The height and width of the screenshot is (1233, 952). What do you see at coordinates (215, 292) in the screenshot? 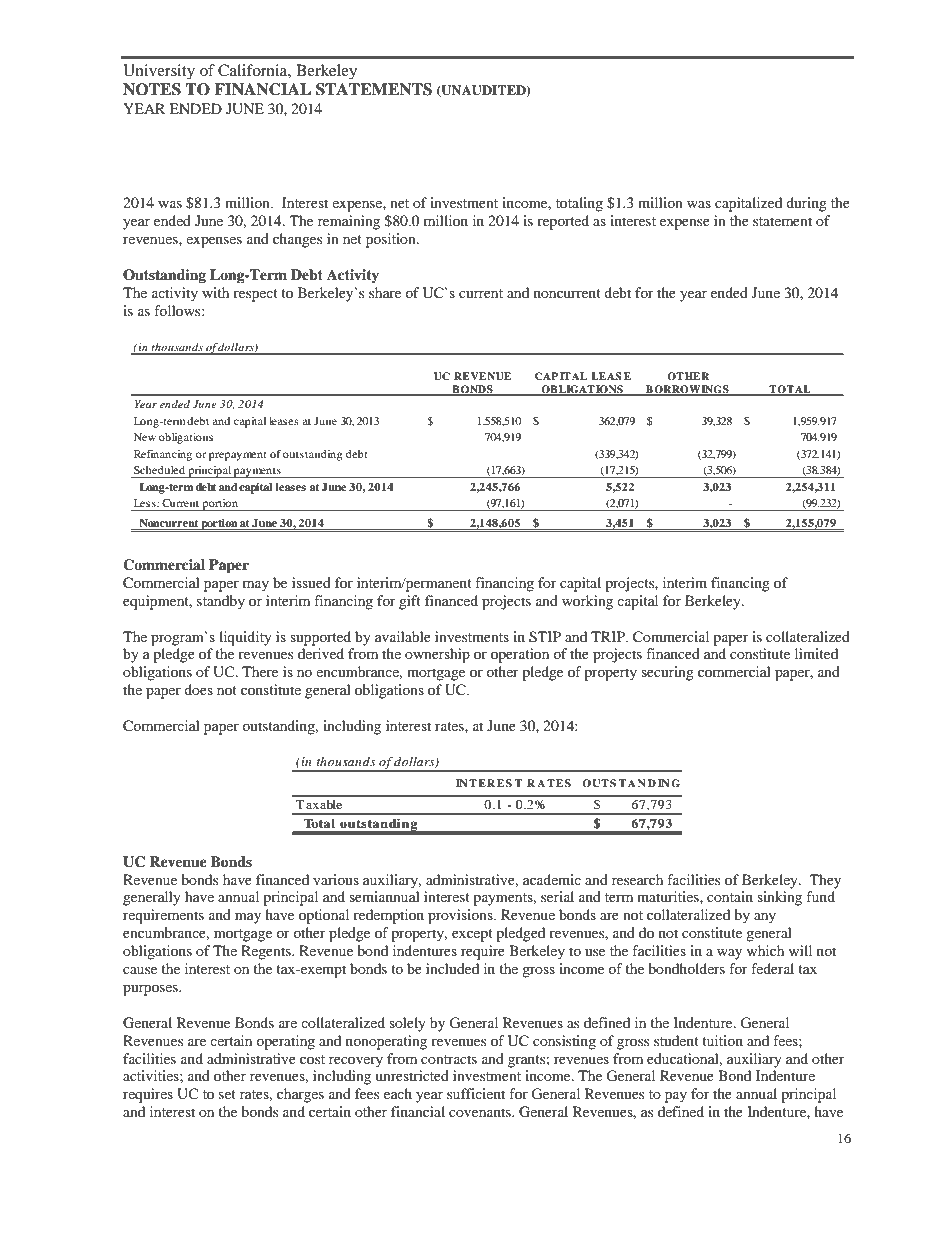
I see `with` at bounding box center [215, 292].
